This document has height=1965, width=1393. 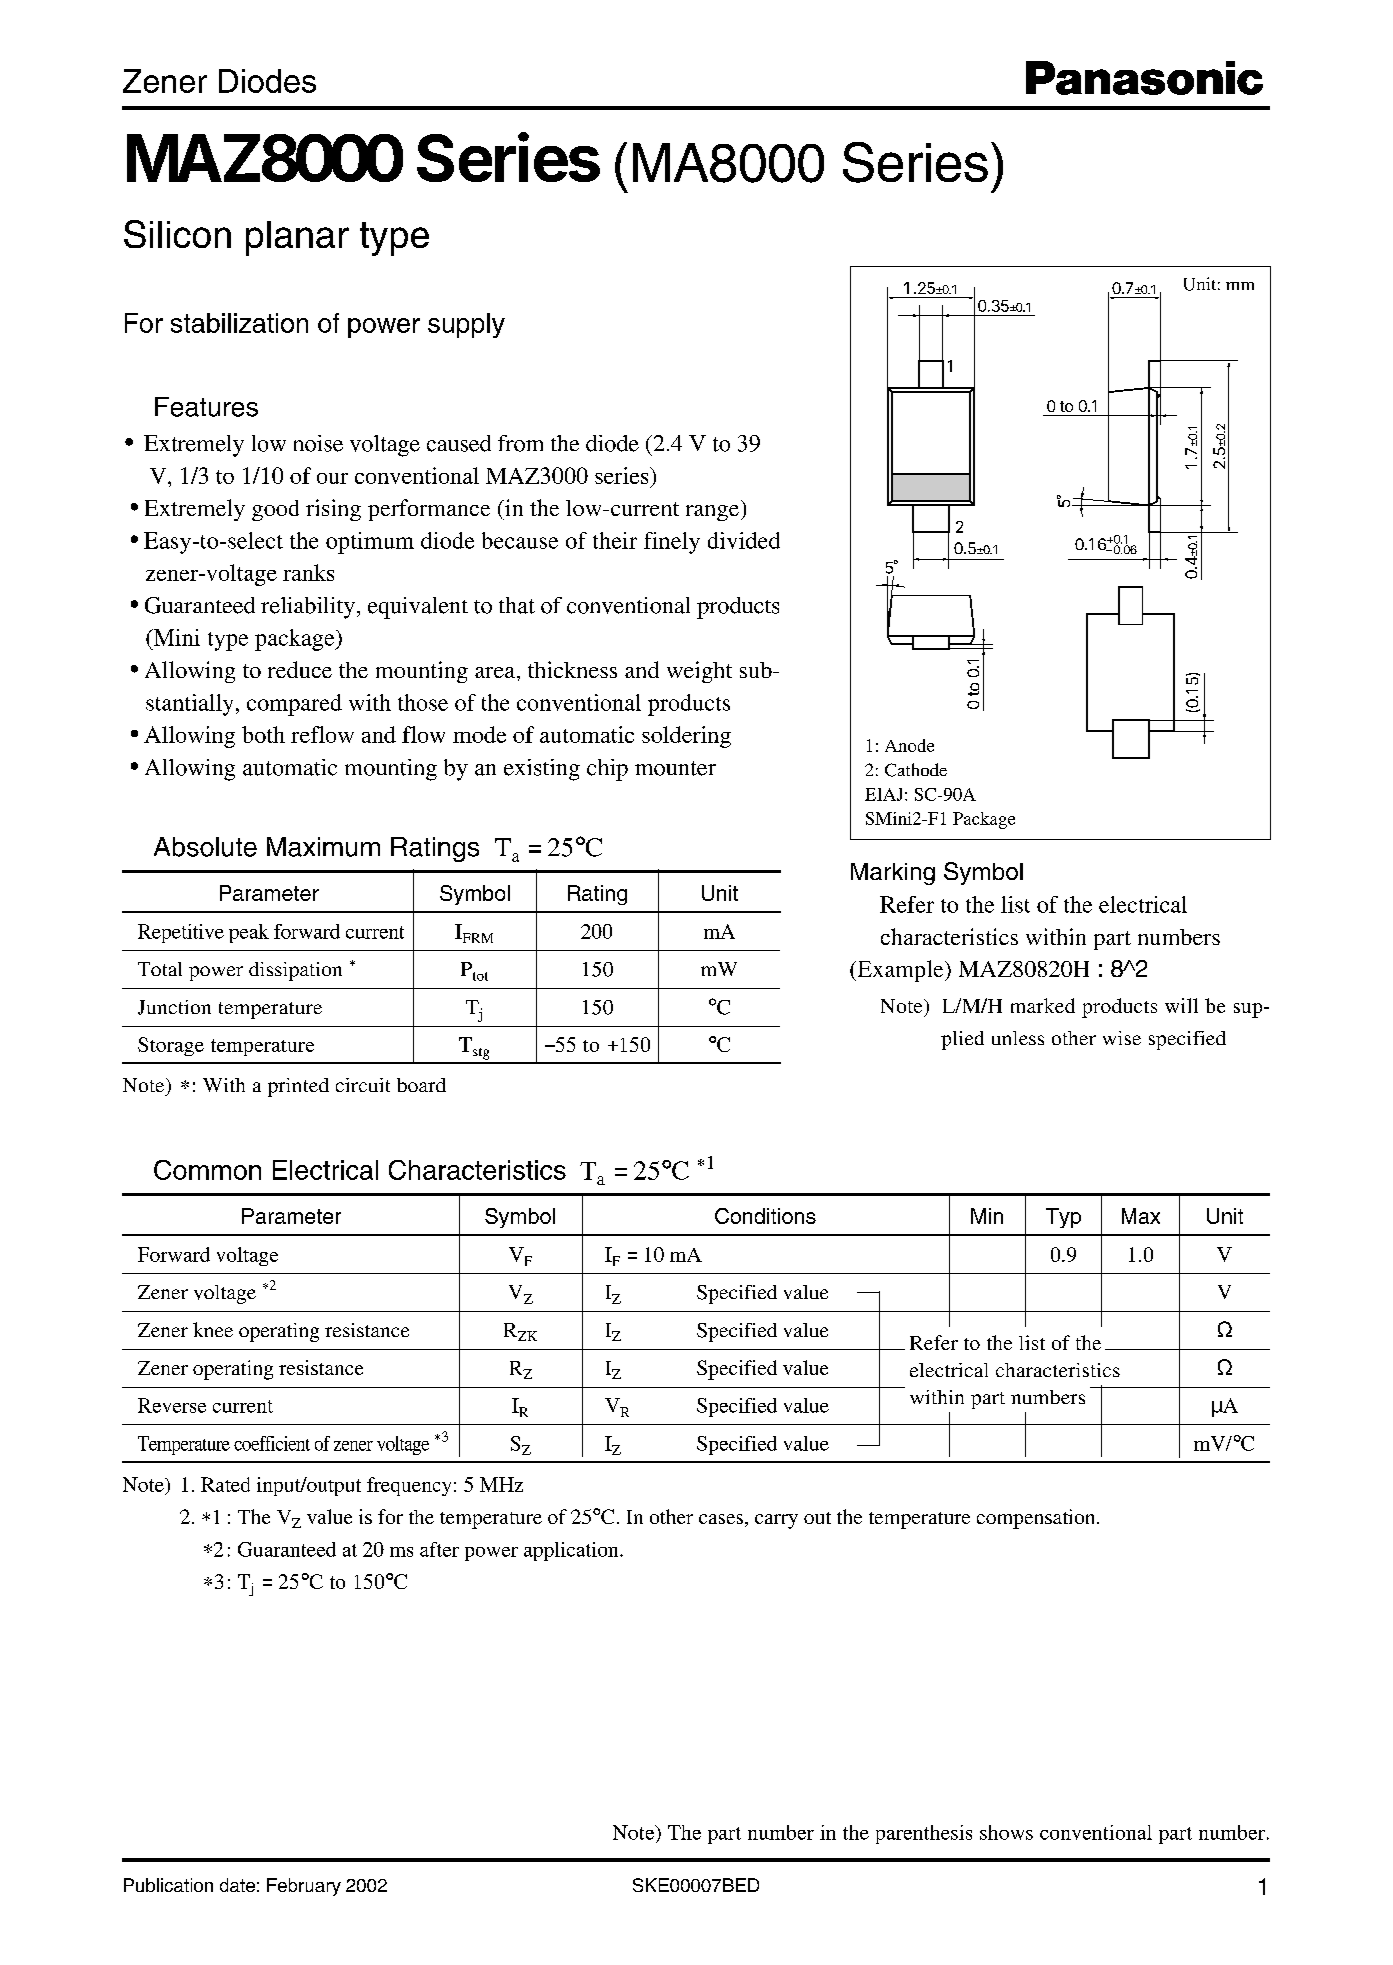 I want to click on shows, so click(x=1006, y=1832).
